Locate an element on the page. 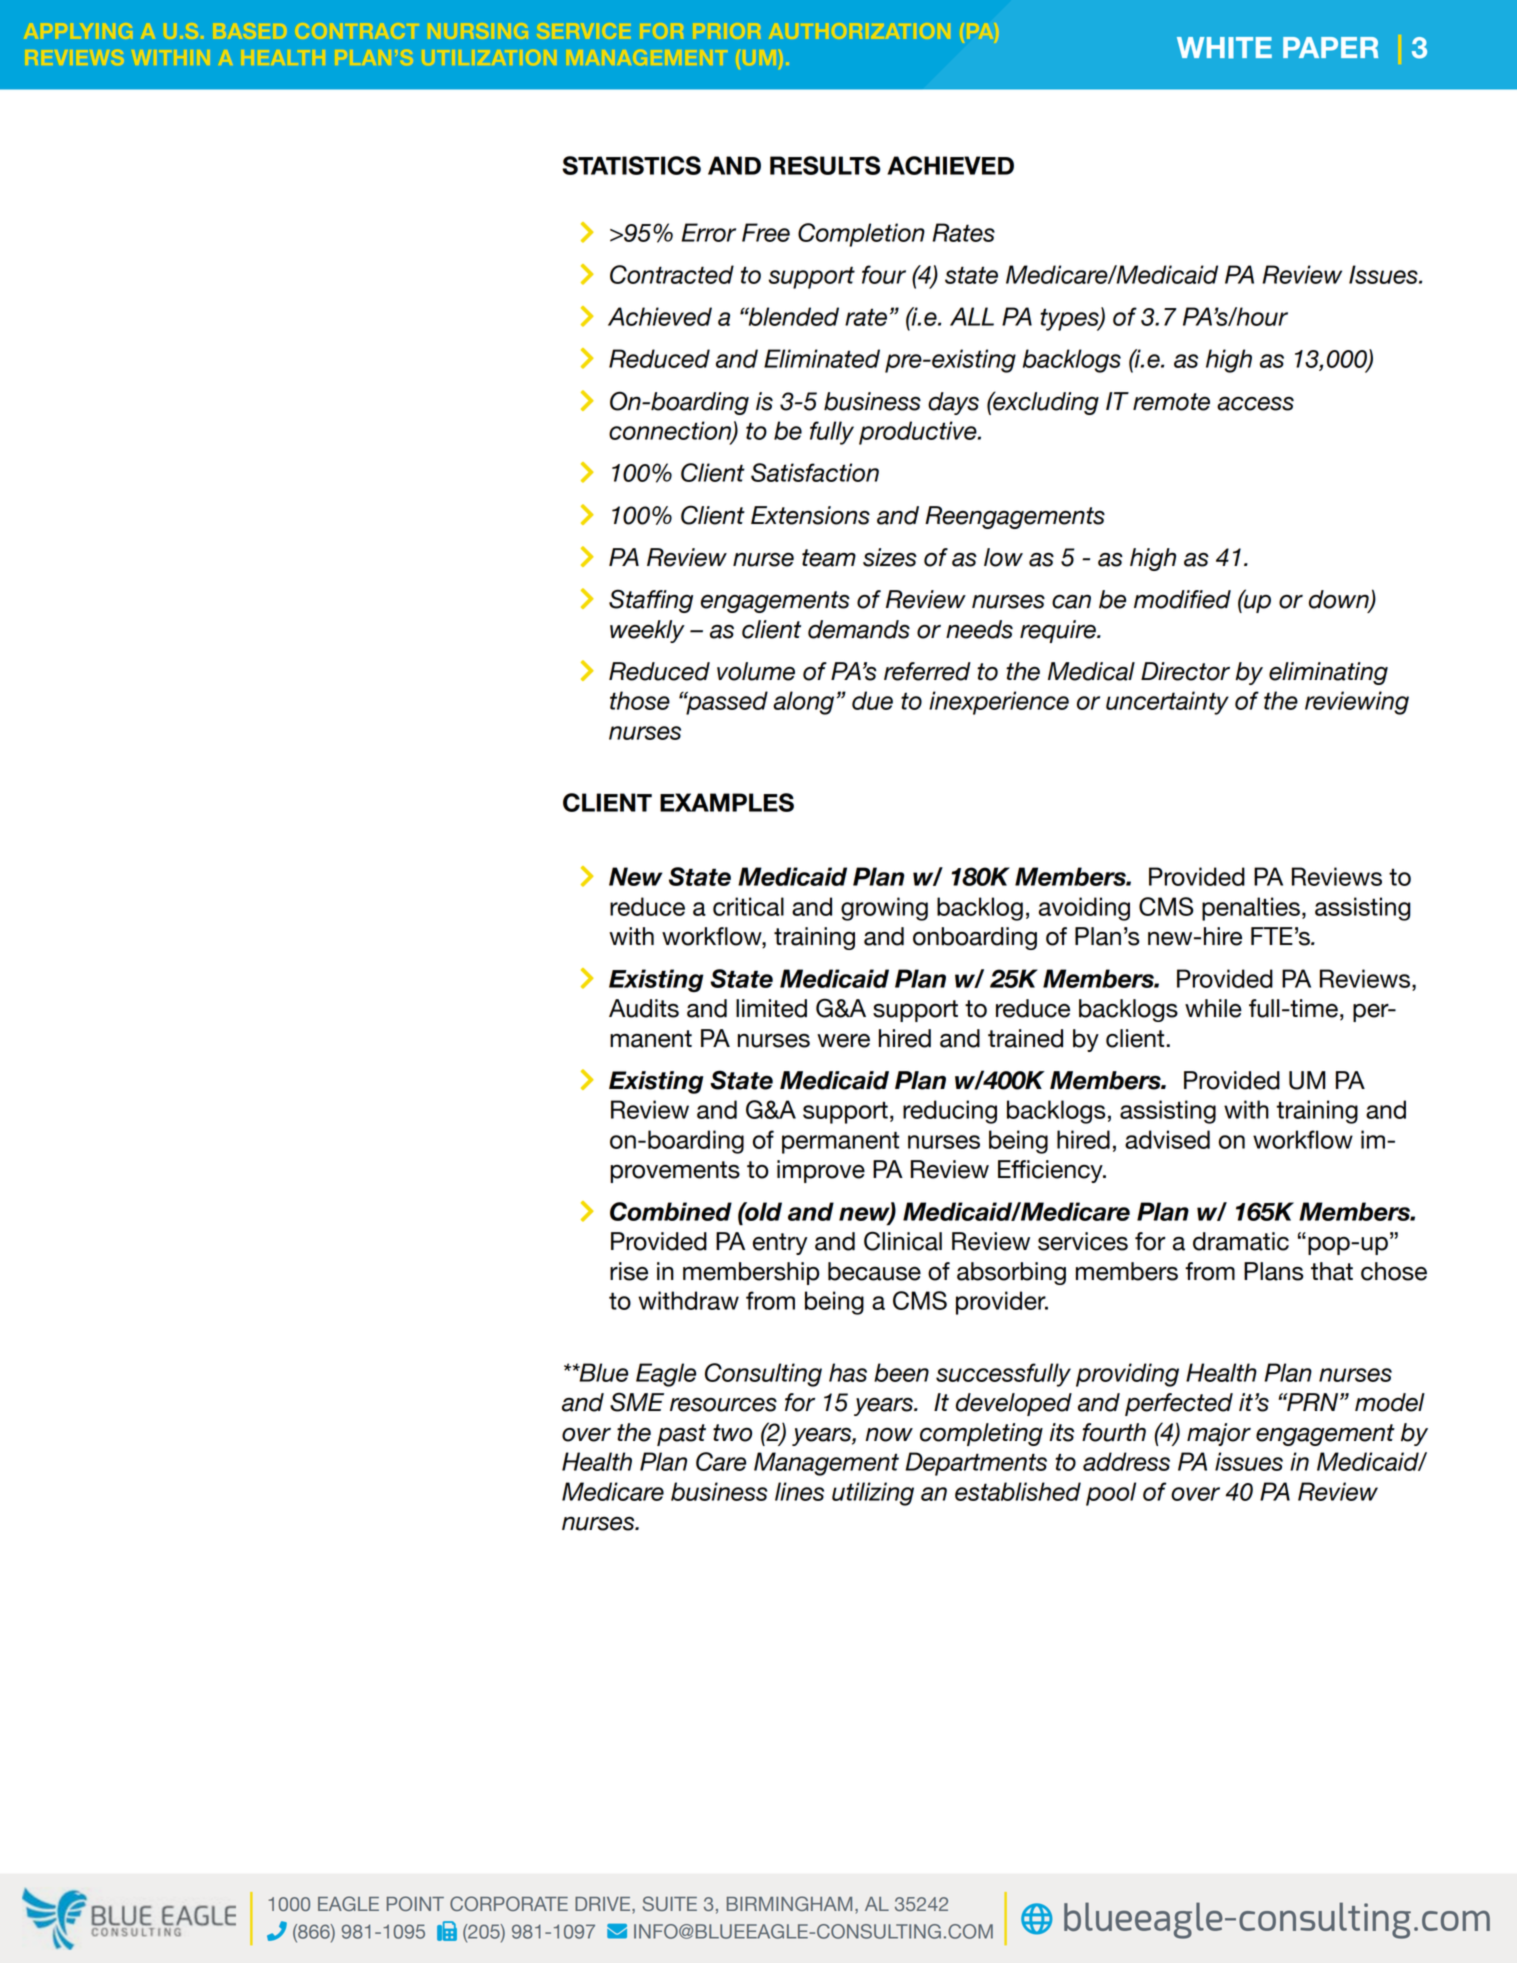 The height and width of the document is (1963, 1517). RESULTS is located at coordinates (825, 165).
